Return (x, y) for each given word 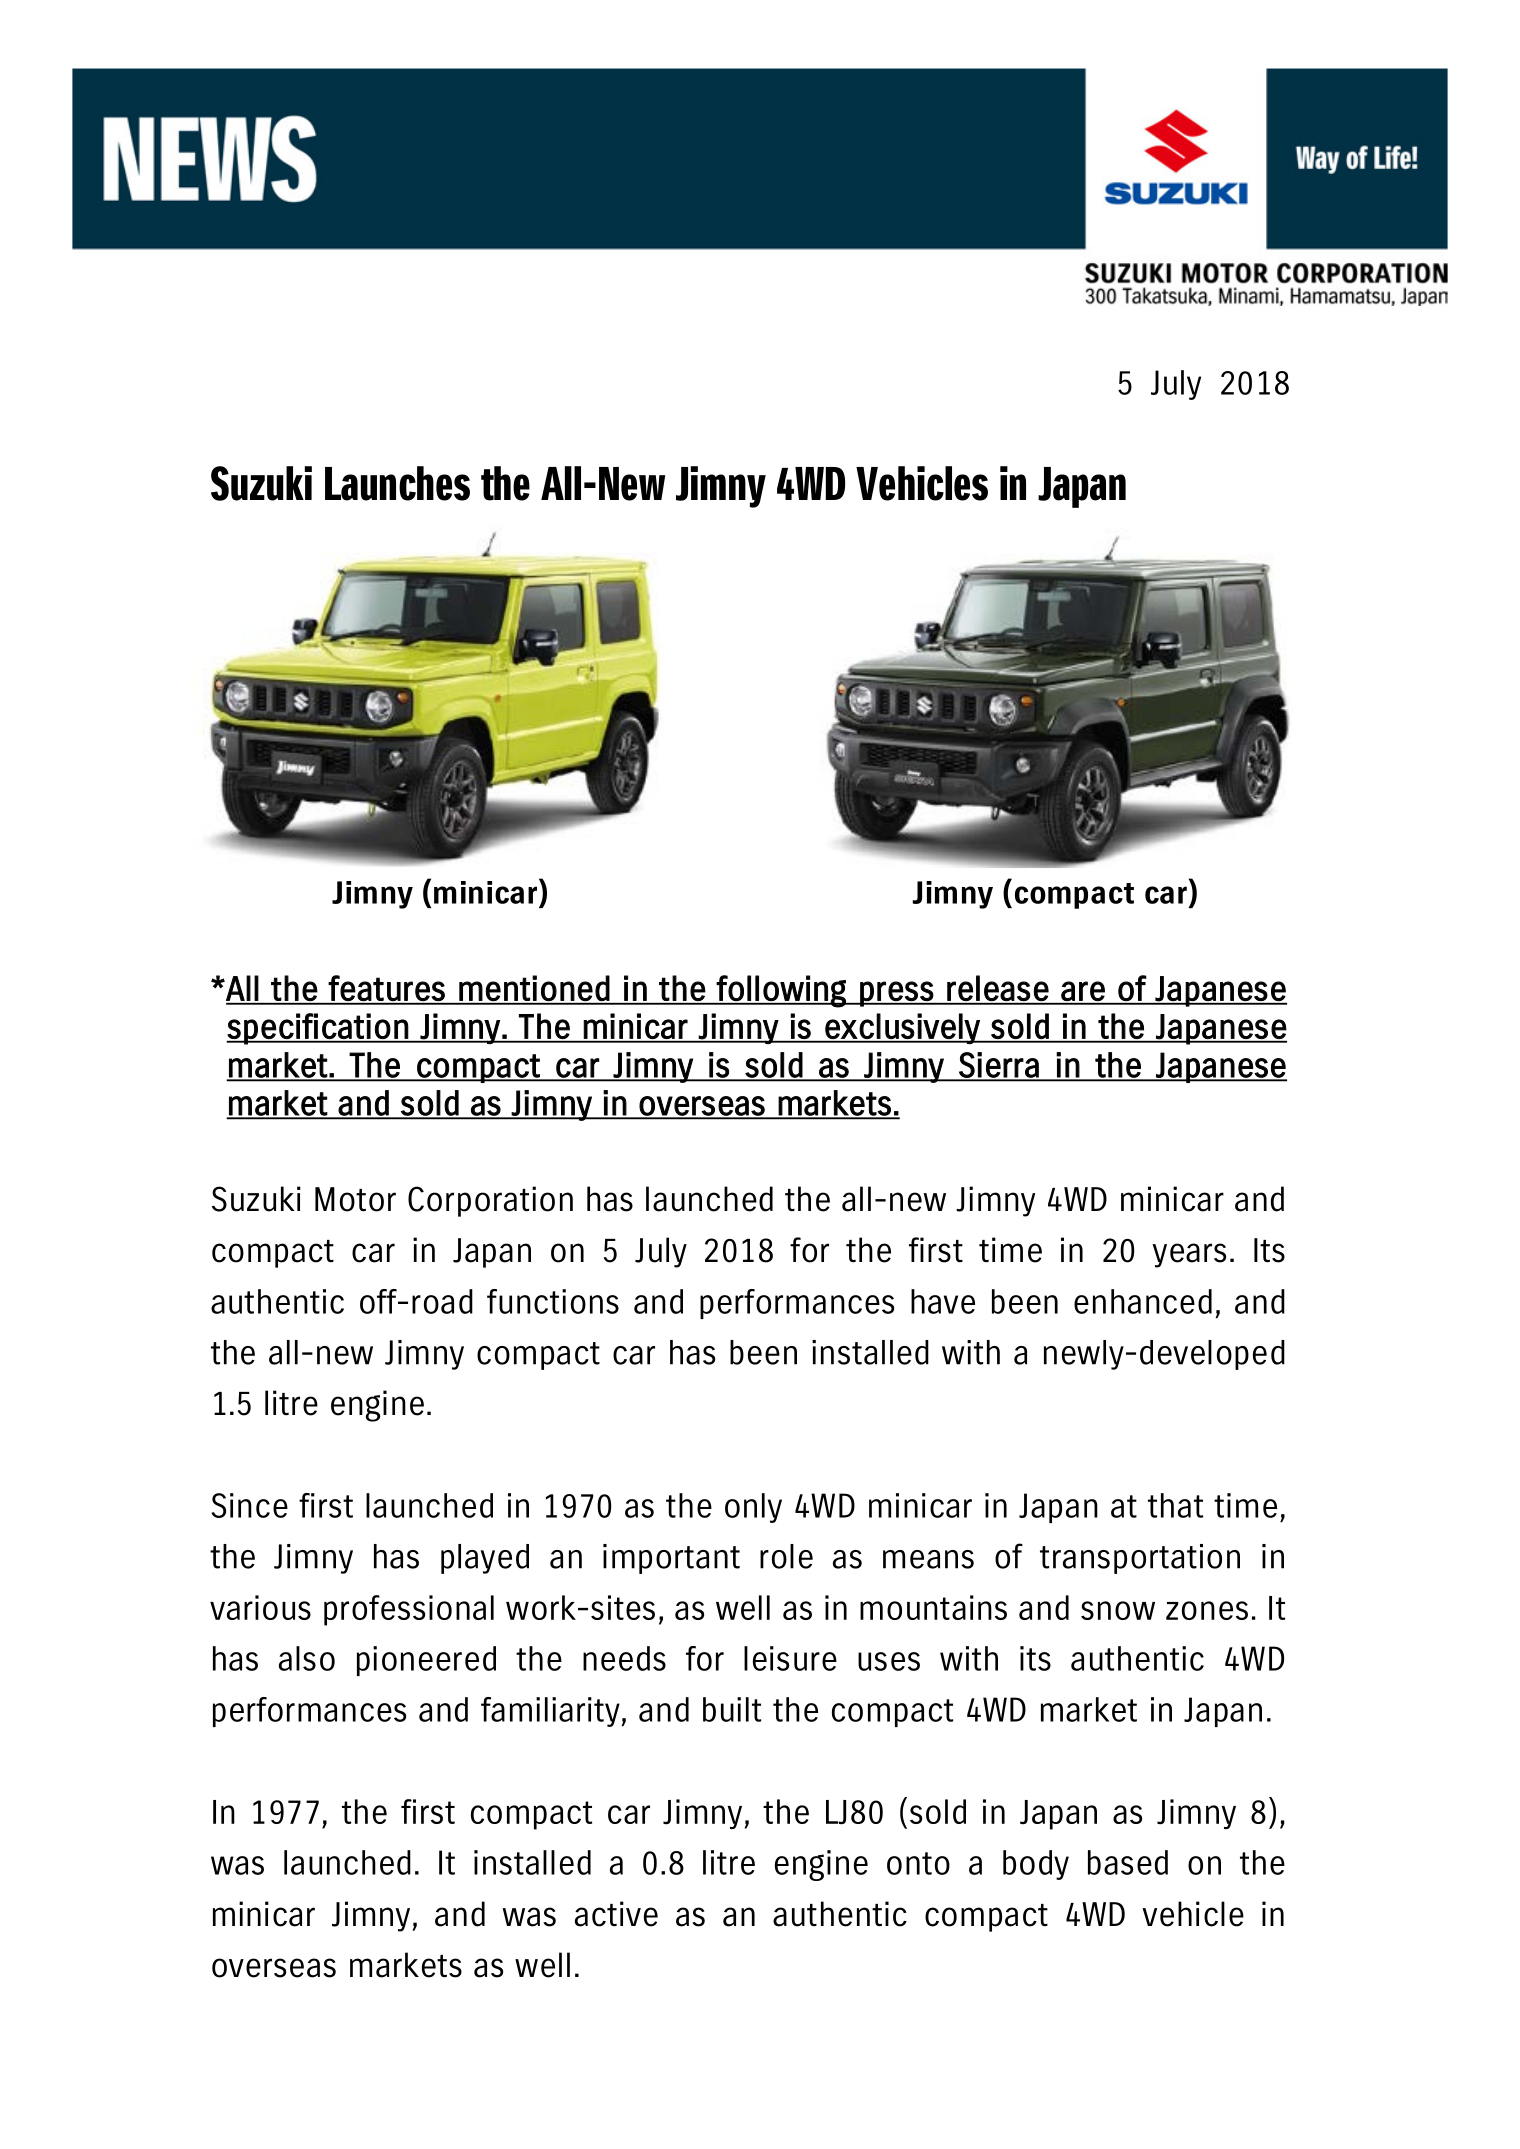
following (781, 991)
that (1175, 1505)
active (616, 1914)
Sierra (999, 1066)
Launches (397, 483)
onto (918, 1863)
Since (249, 1505)
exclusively (902, 1029)
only (753, 1508)
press (896, 994)
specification (318, 1029)
